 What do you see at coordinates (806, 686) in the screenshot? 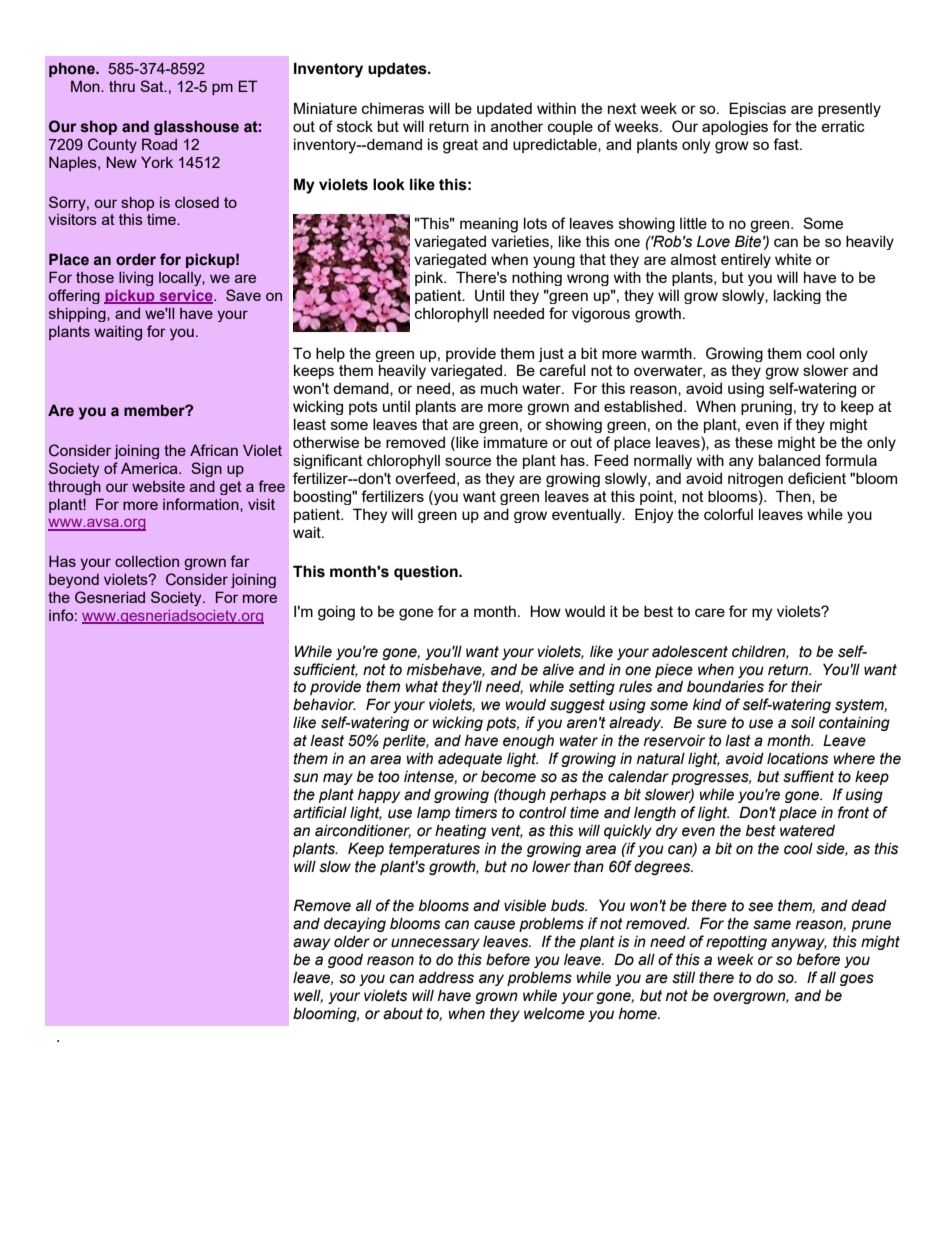
I see `their` at bounding box center [806, 686].
